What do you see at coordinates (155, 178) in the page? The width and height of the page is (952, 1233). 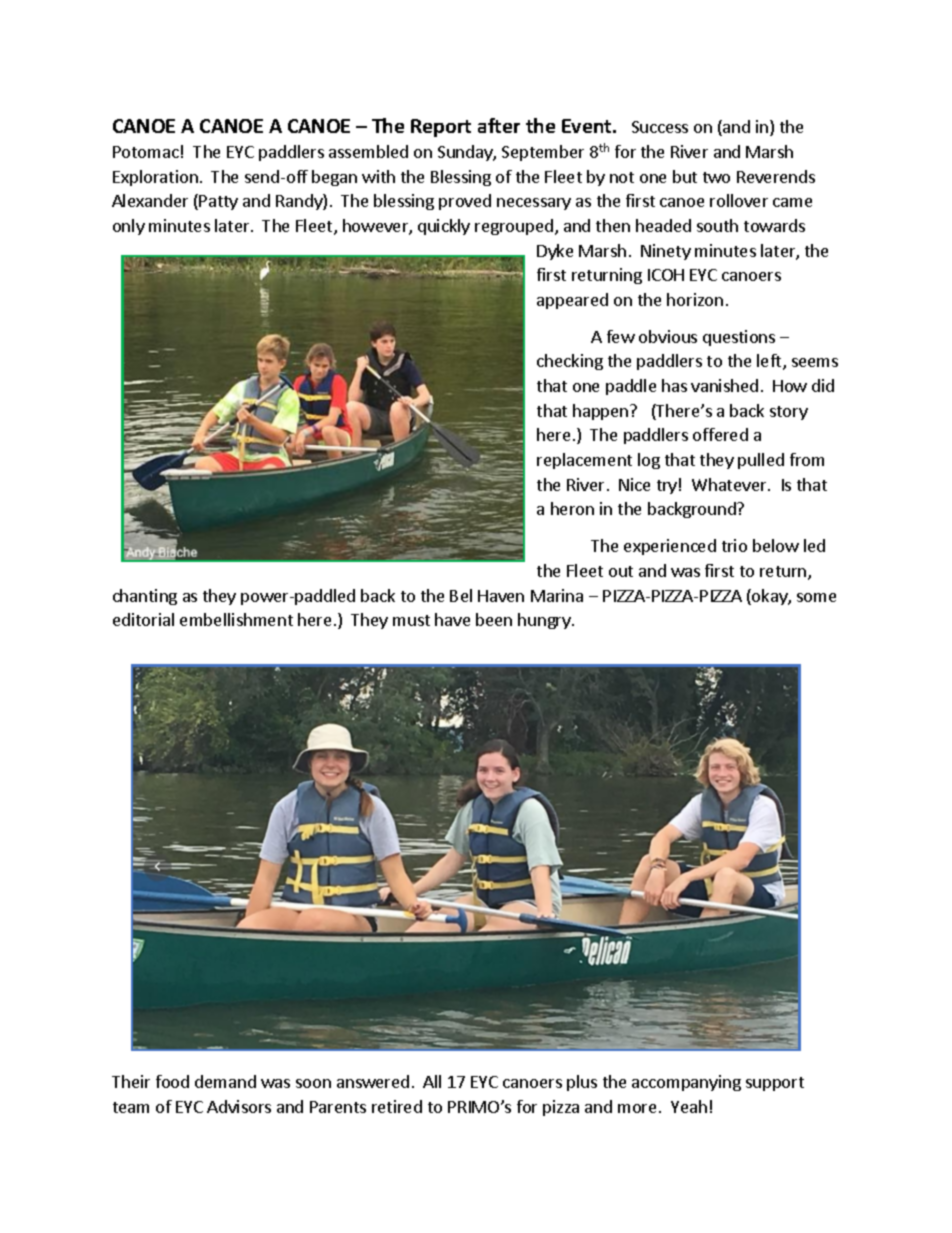 I see `Exploration` at bounding box center [155, 178].
